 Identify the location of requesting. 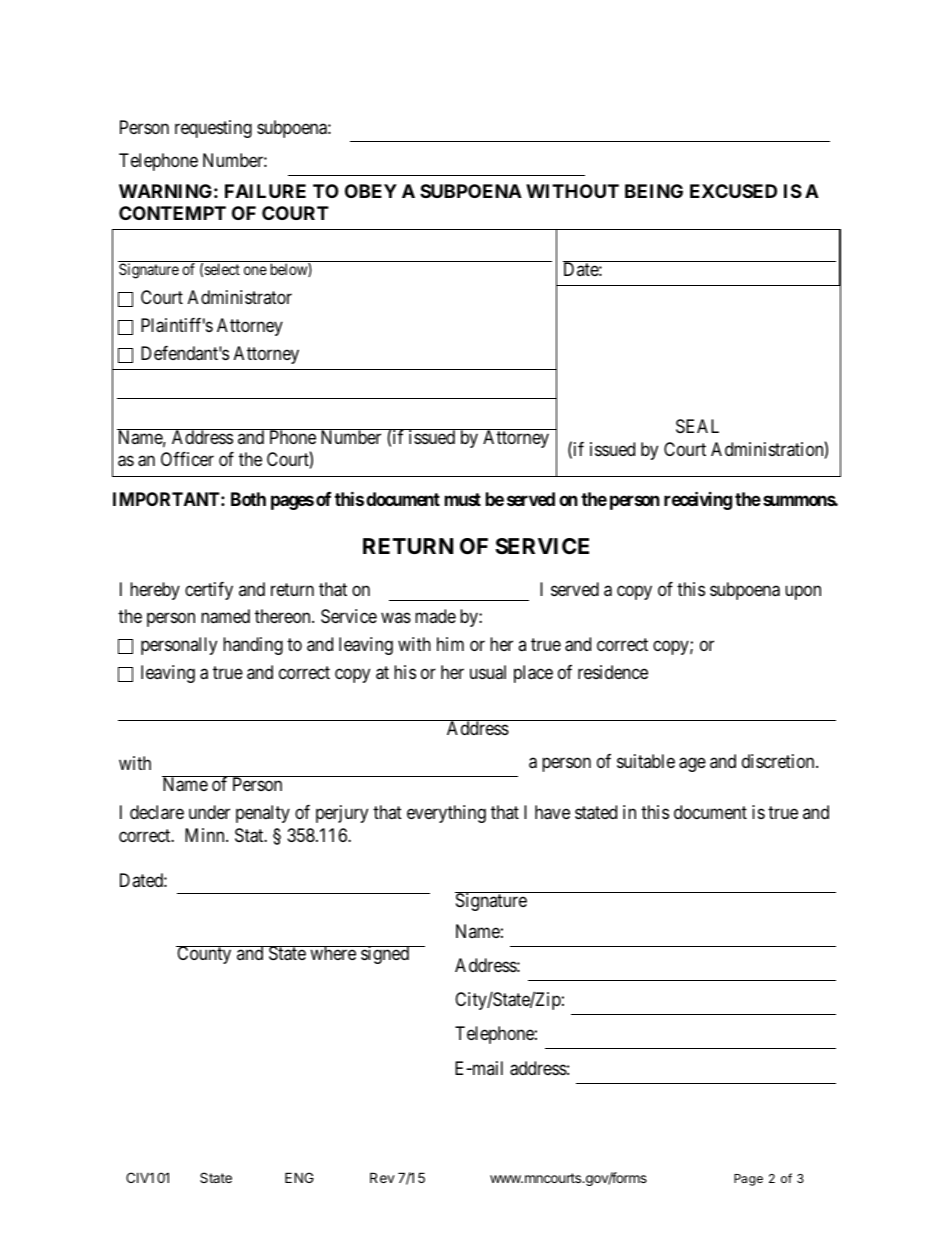
(213, 129).
